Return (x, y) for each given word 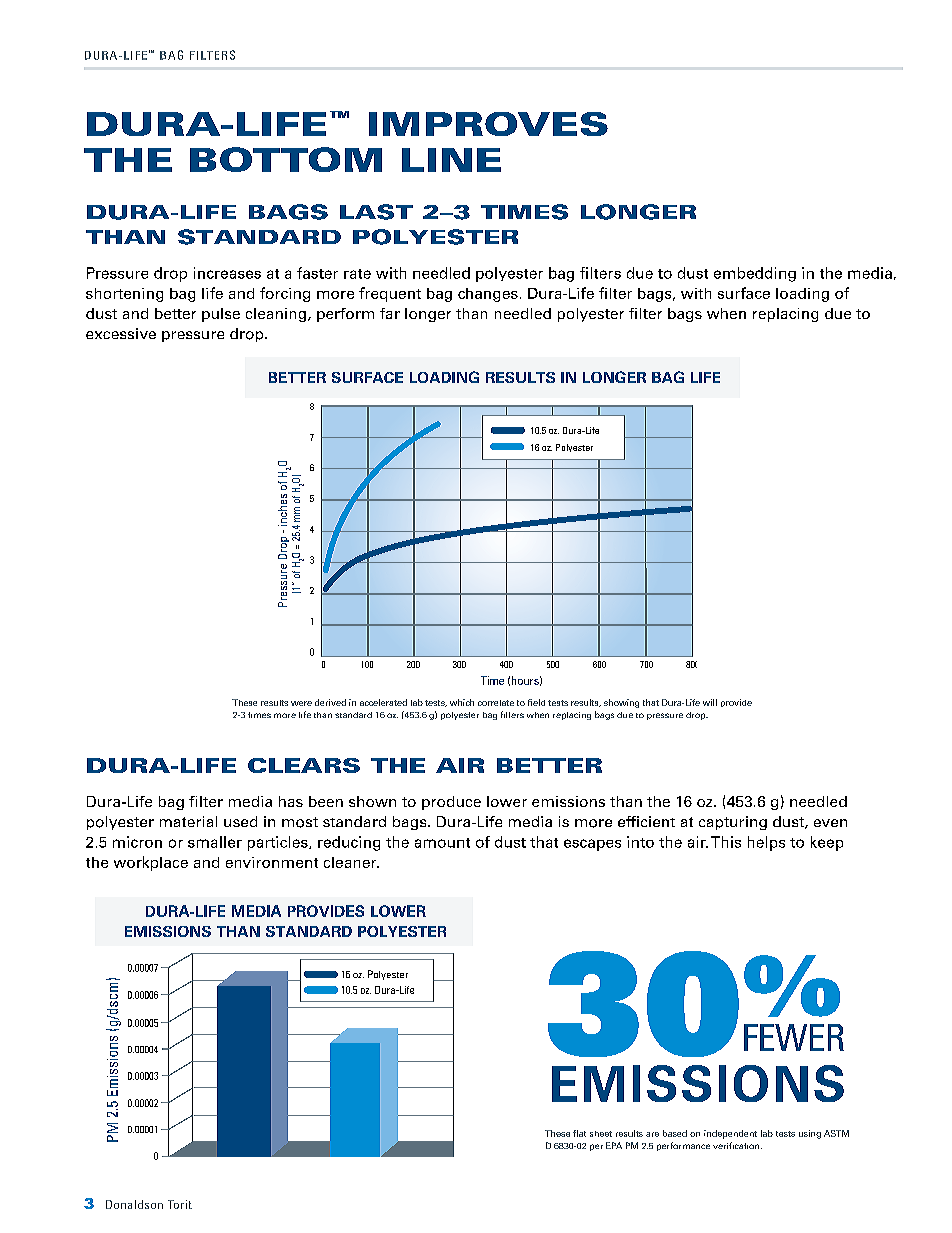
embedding (755, 274)
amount (442, 843)
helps (766, 843)
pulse (221, 315)
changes (488, 295)
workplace (151, 863)
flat (579, 1133)
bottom (286, 159)
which (462, 702)
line (451, 160)
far (390, 313)
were (301, 703)
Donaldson (134, 1204)
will (710, 702)
